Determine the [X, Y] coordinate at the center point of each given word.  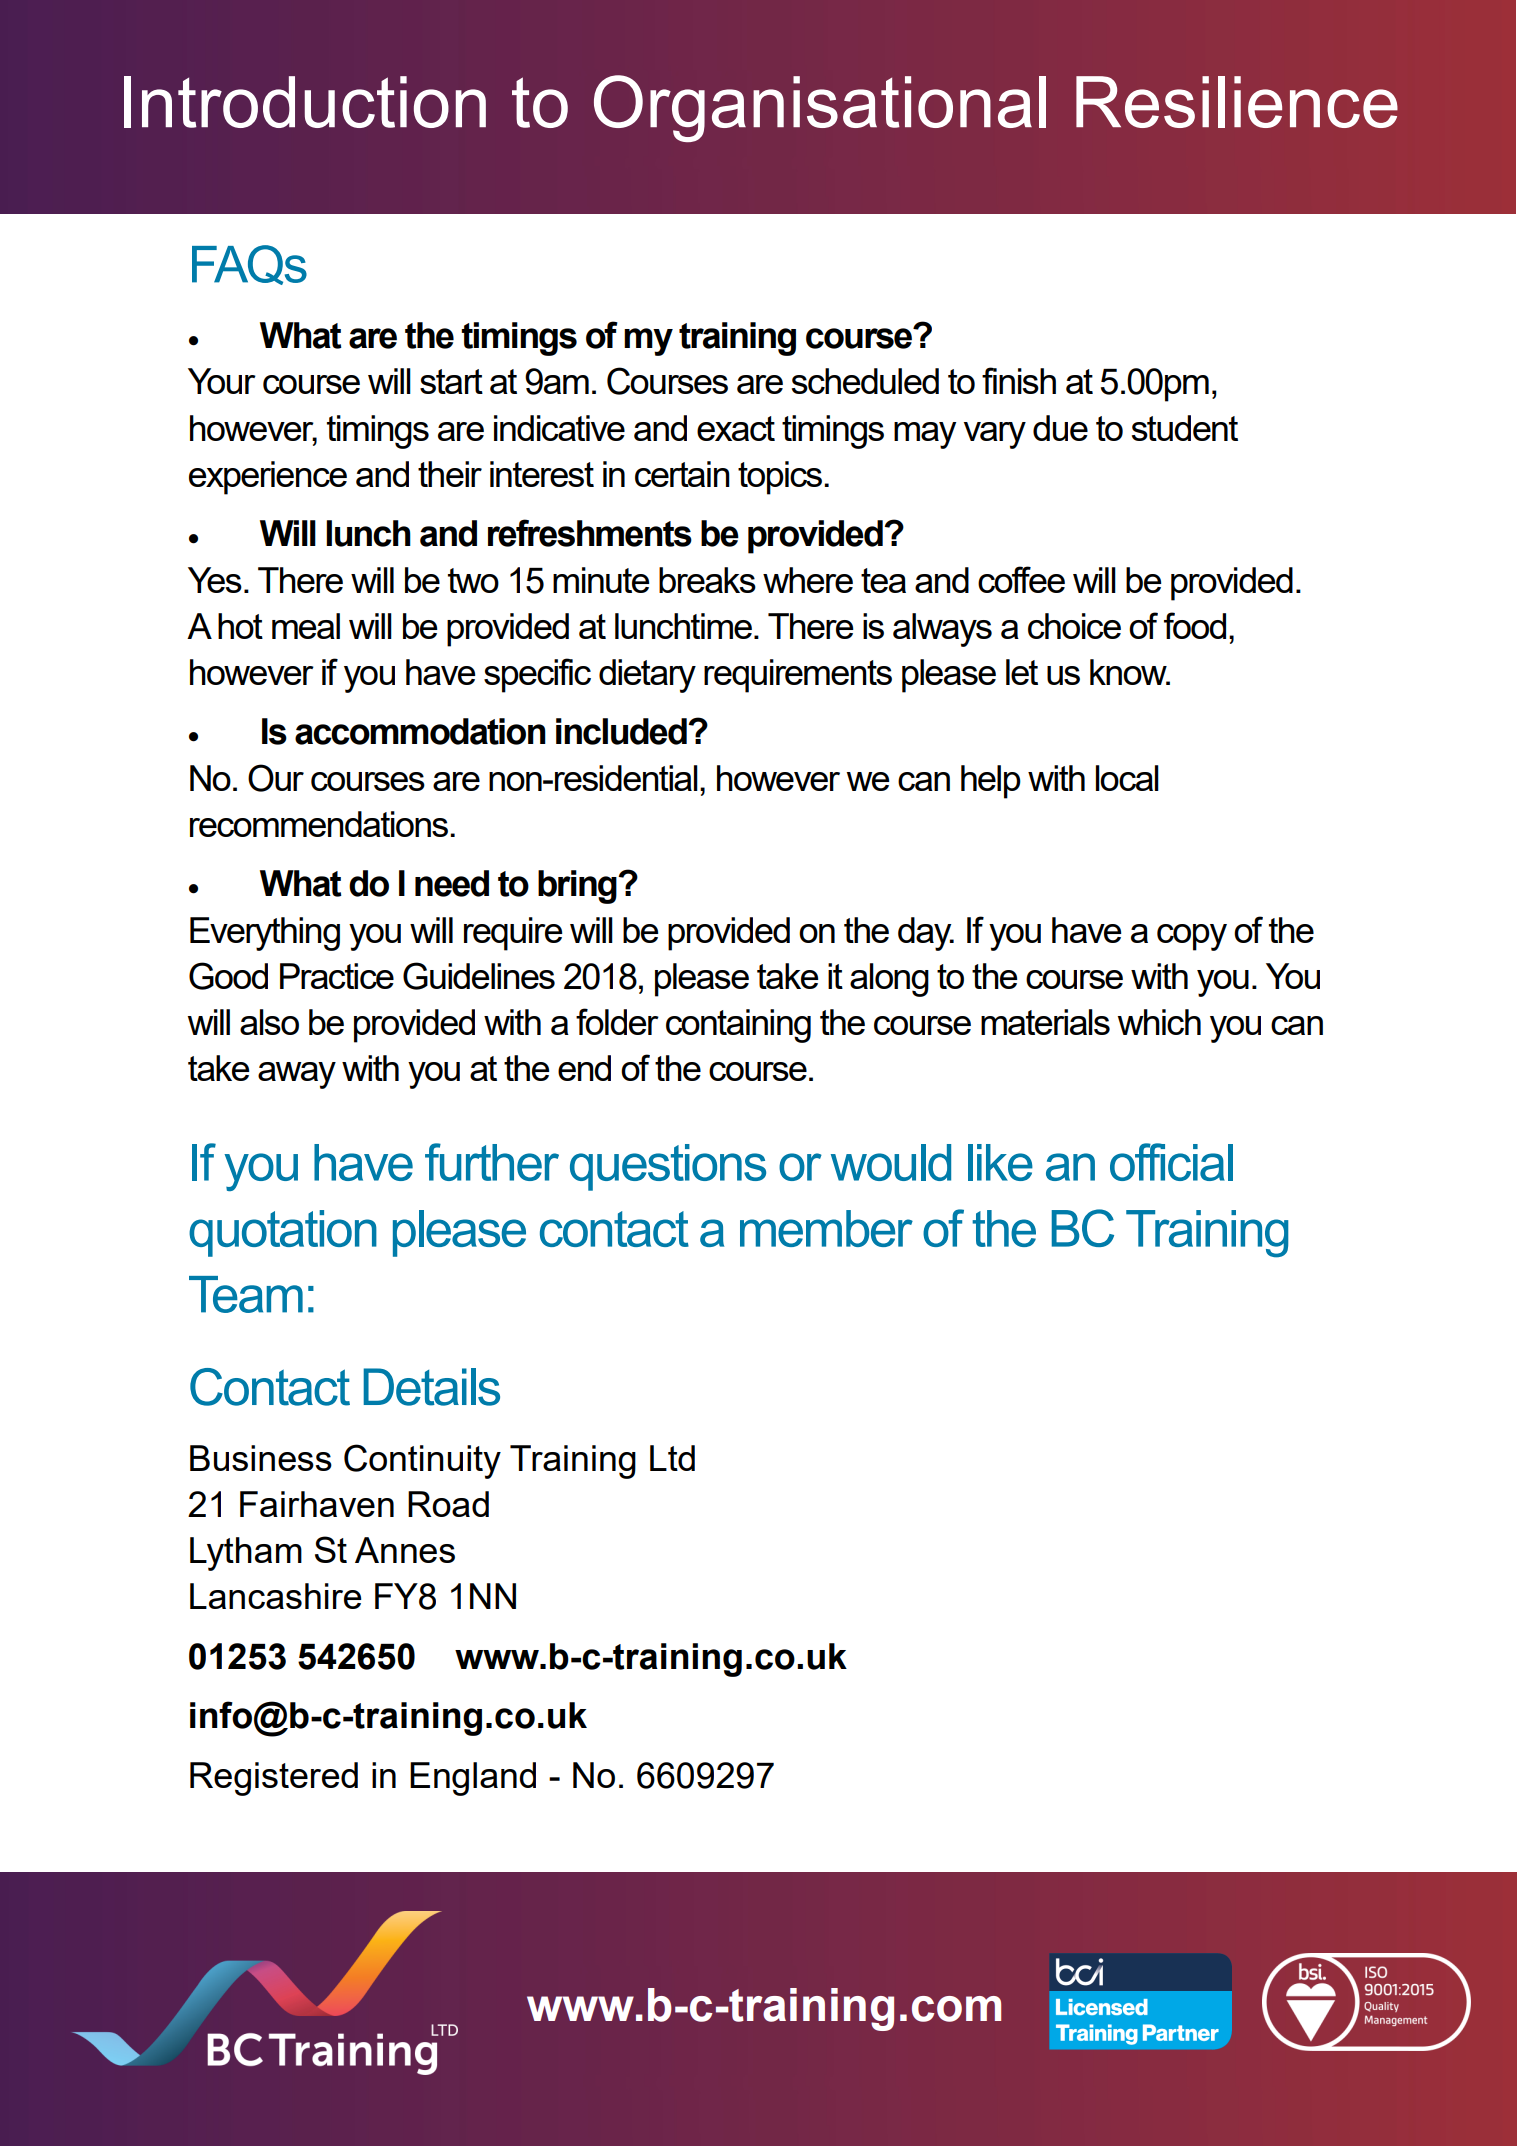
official [1171, 1162]
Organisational [820, 108]
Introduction [305, 102]
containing [738, 1026]
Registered [274, 1779]
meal [306, 626]
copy [1192, 937]
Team [246, 1294]
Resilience [1237, 102]
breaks [707, 580]
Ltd [672, 1458]
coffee [1021, 579]
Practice [337, 976]
